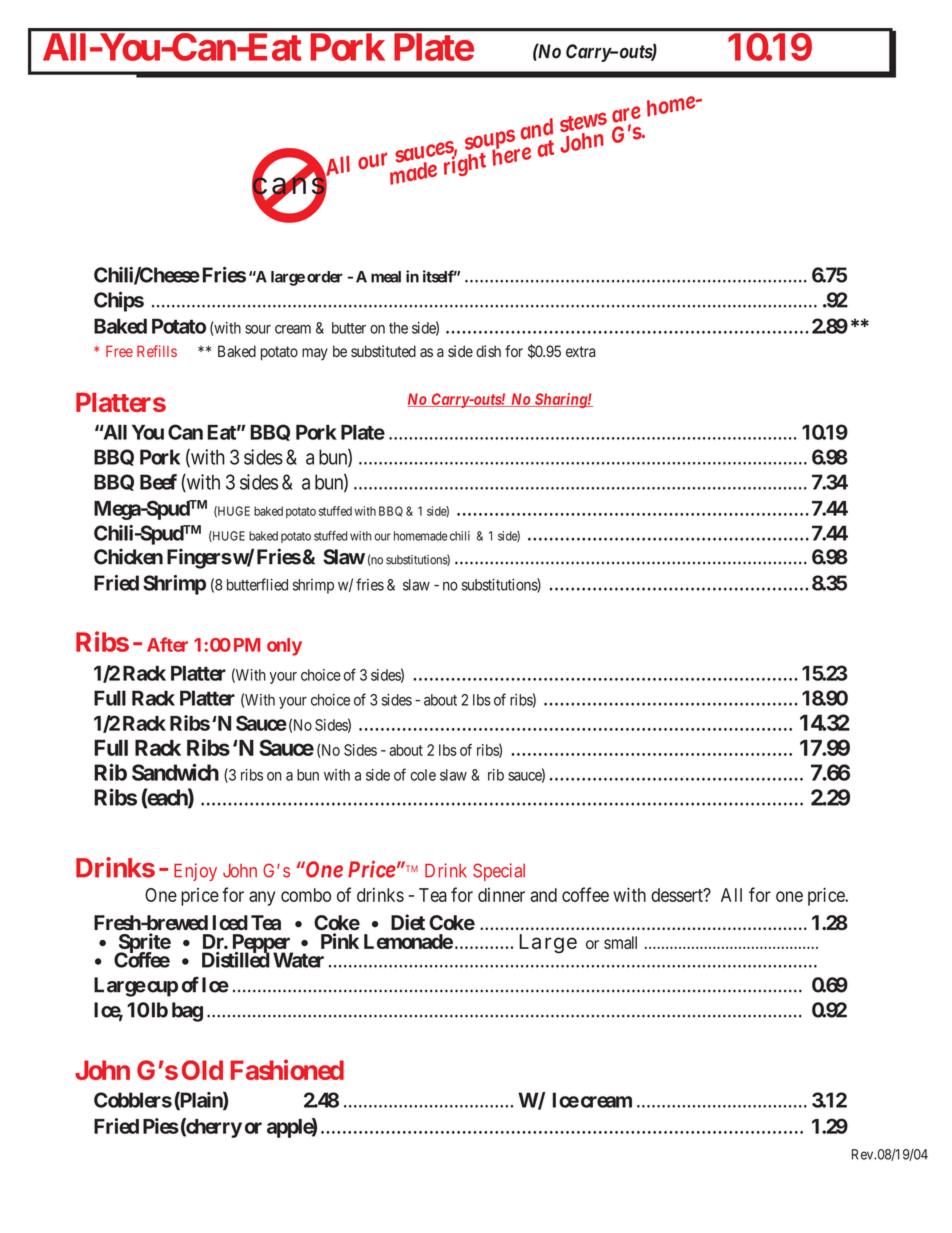 The height and width of the screenshot is (1233, 952). What do you see at coordinates (284, 647) in the screenshot?
I see `only` at bounding box center [284, 647].
